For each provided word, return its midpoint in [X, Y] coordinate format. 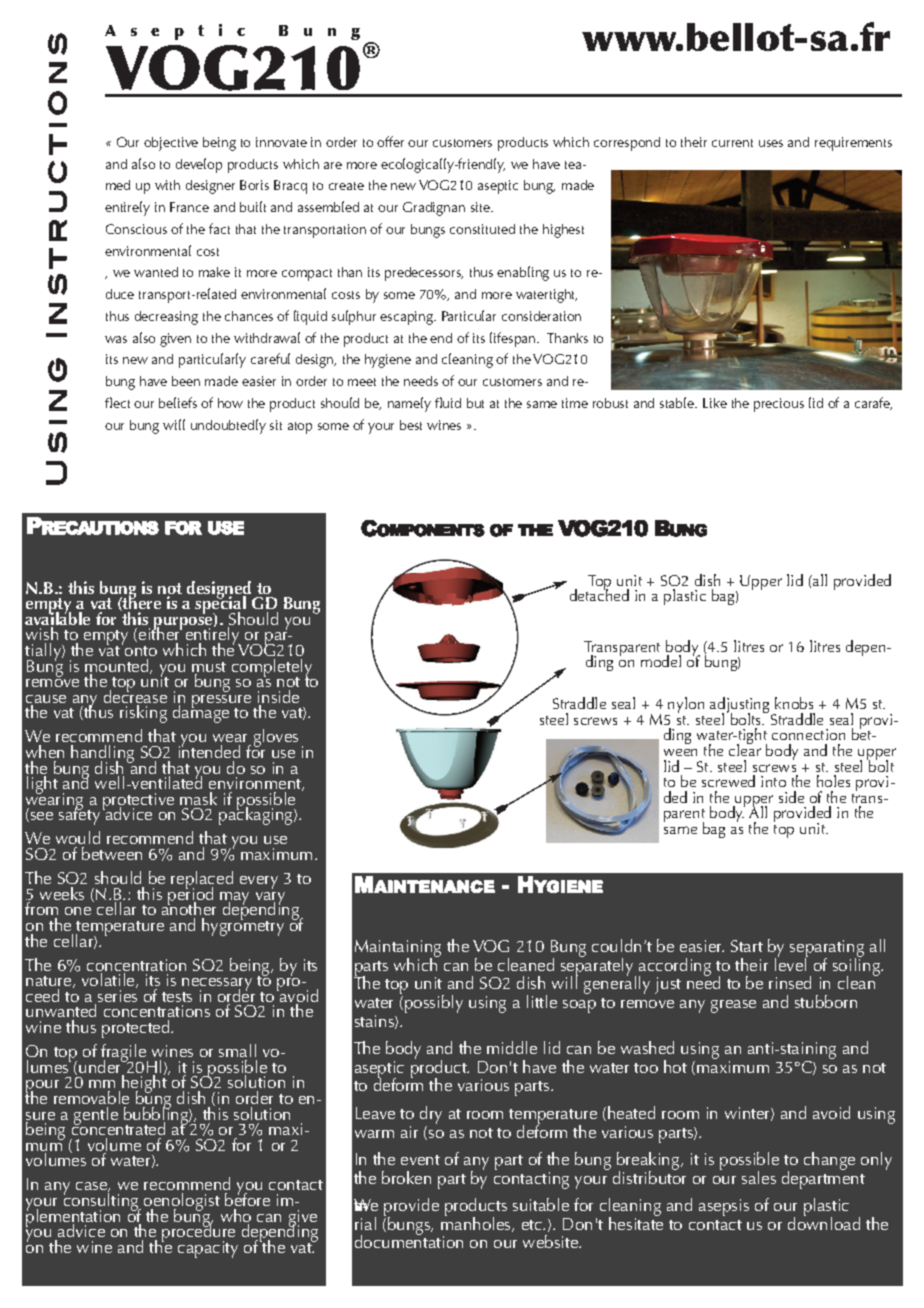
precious [779, 405]
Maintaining [398, 949]
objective [171, 144]
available [57, 619]
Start [747, 946]
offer [390, 141]
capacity [208, 1249]
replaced [202, 881]
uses [771, 143]
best [411, 425]
